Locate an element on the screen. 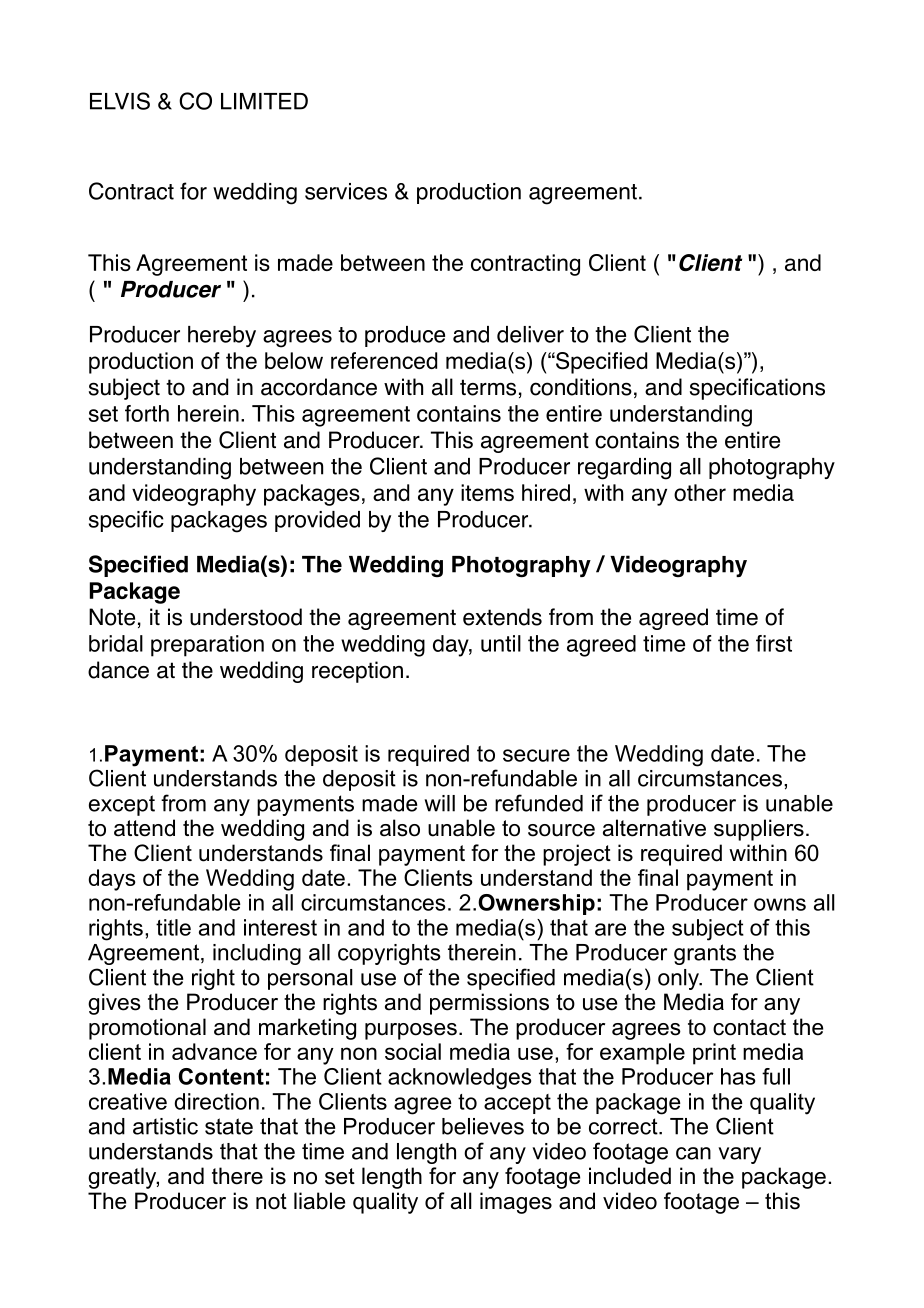 The height and width of the screenshot is (1308, 924). believes is located at coordinates (483, 1126).
